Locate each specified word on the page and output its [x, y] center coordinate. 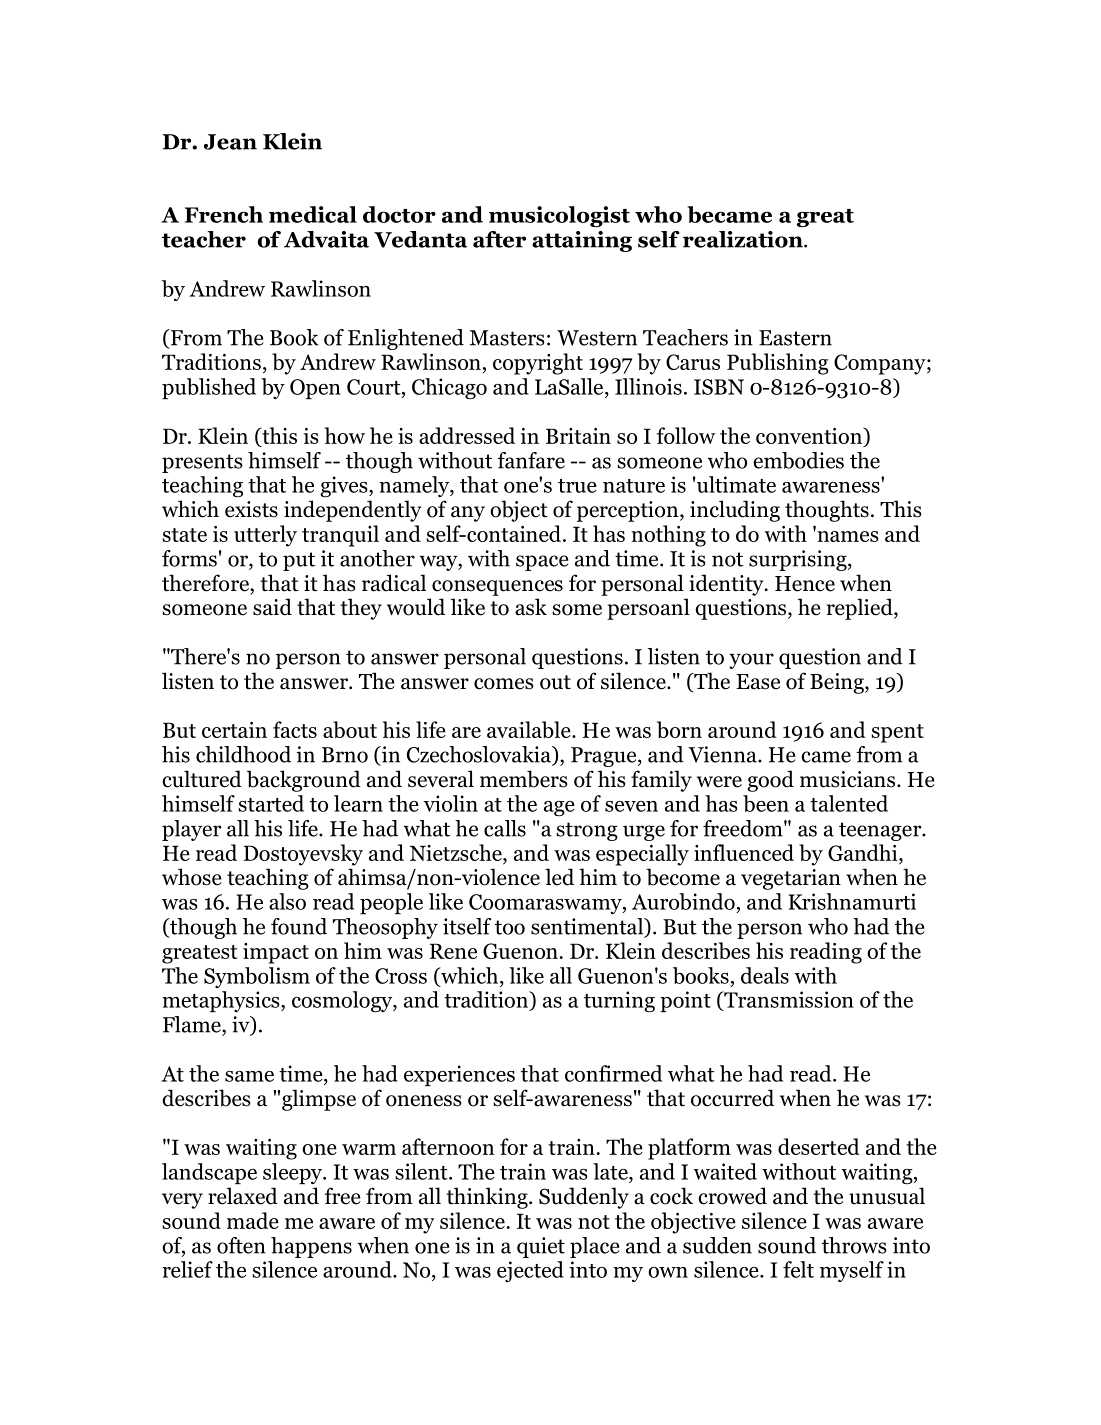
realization [744, 239]
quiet [541, 1247]
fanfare [531, 460]
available [530, 729]
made [253, 1220]
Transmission [788, 1000]
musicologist [559, 216]
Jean [230, 142]
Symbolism [257, 977]
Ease [758, 682]
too [510, 927]
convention [810, 436]
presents [202, 463]
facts [295, 729]
